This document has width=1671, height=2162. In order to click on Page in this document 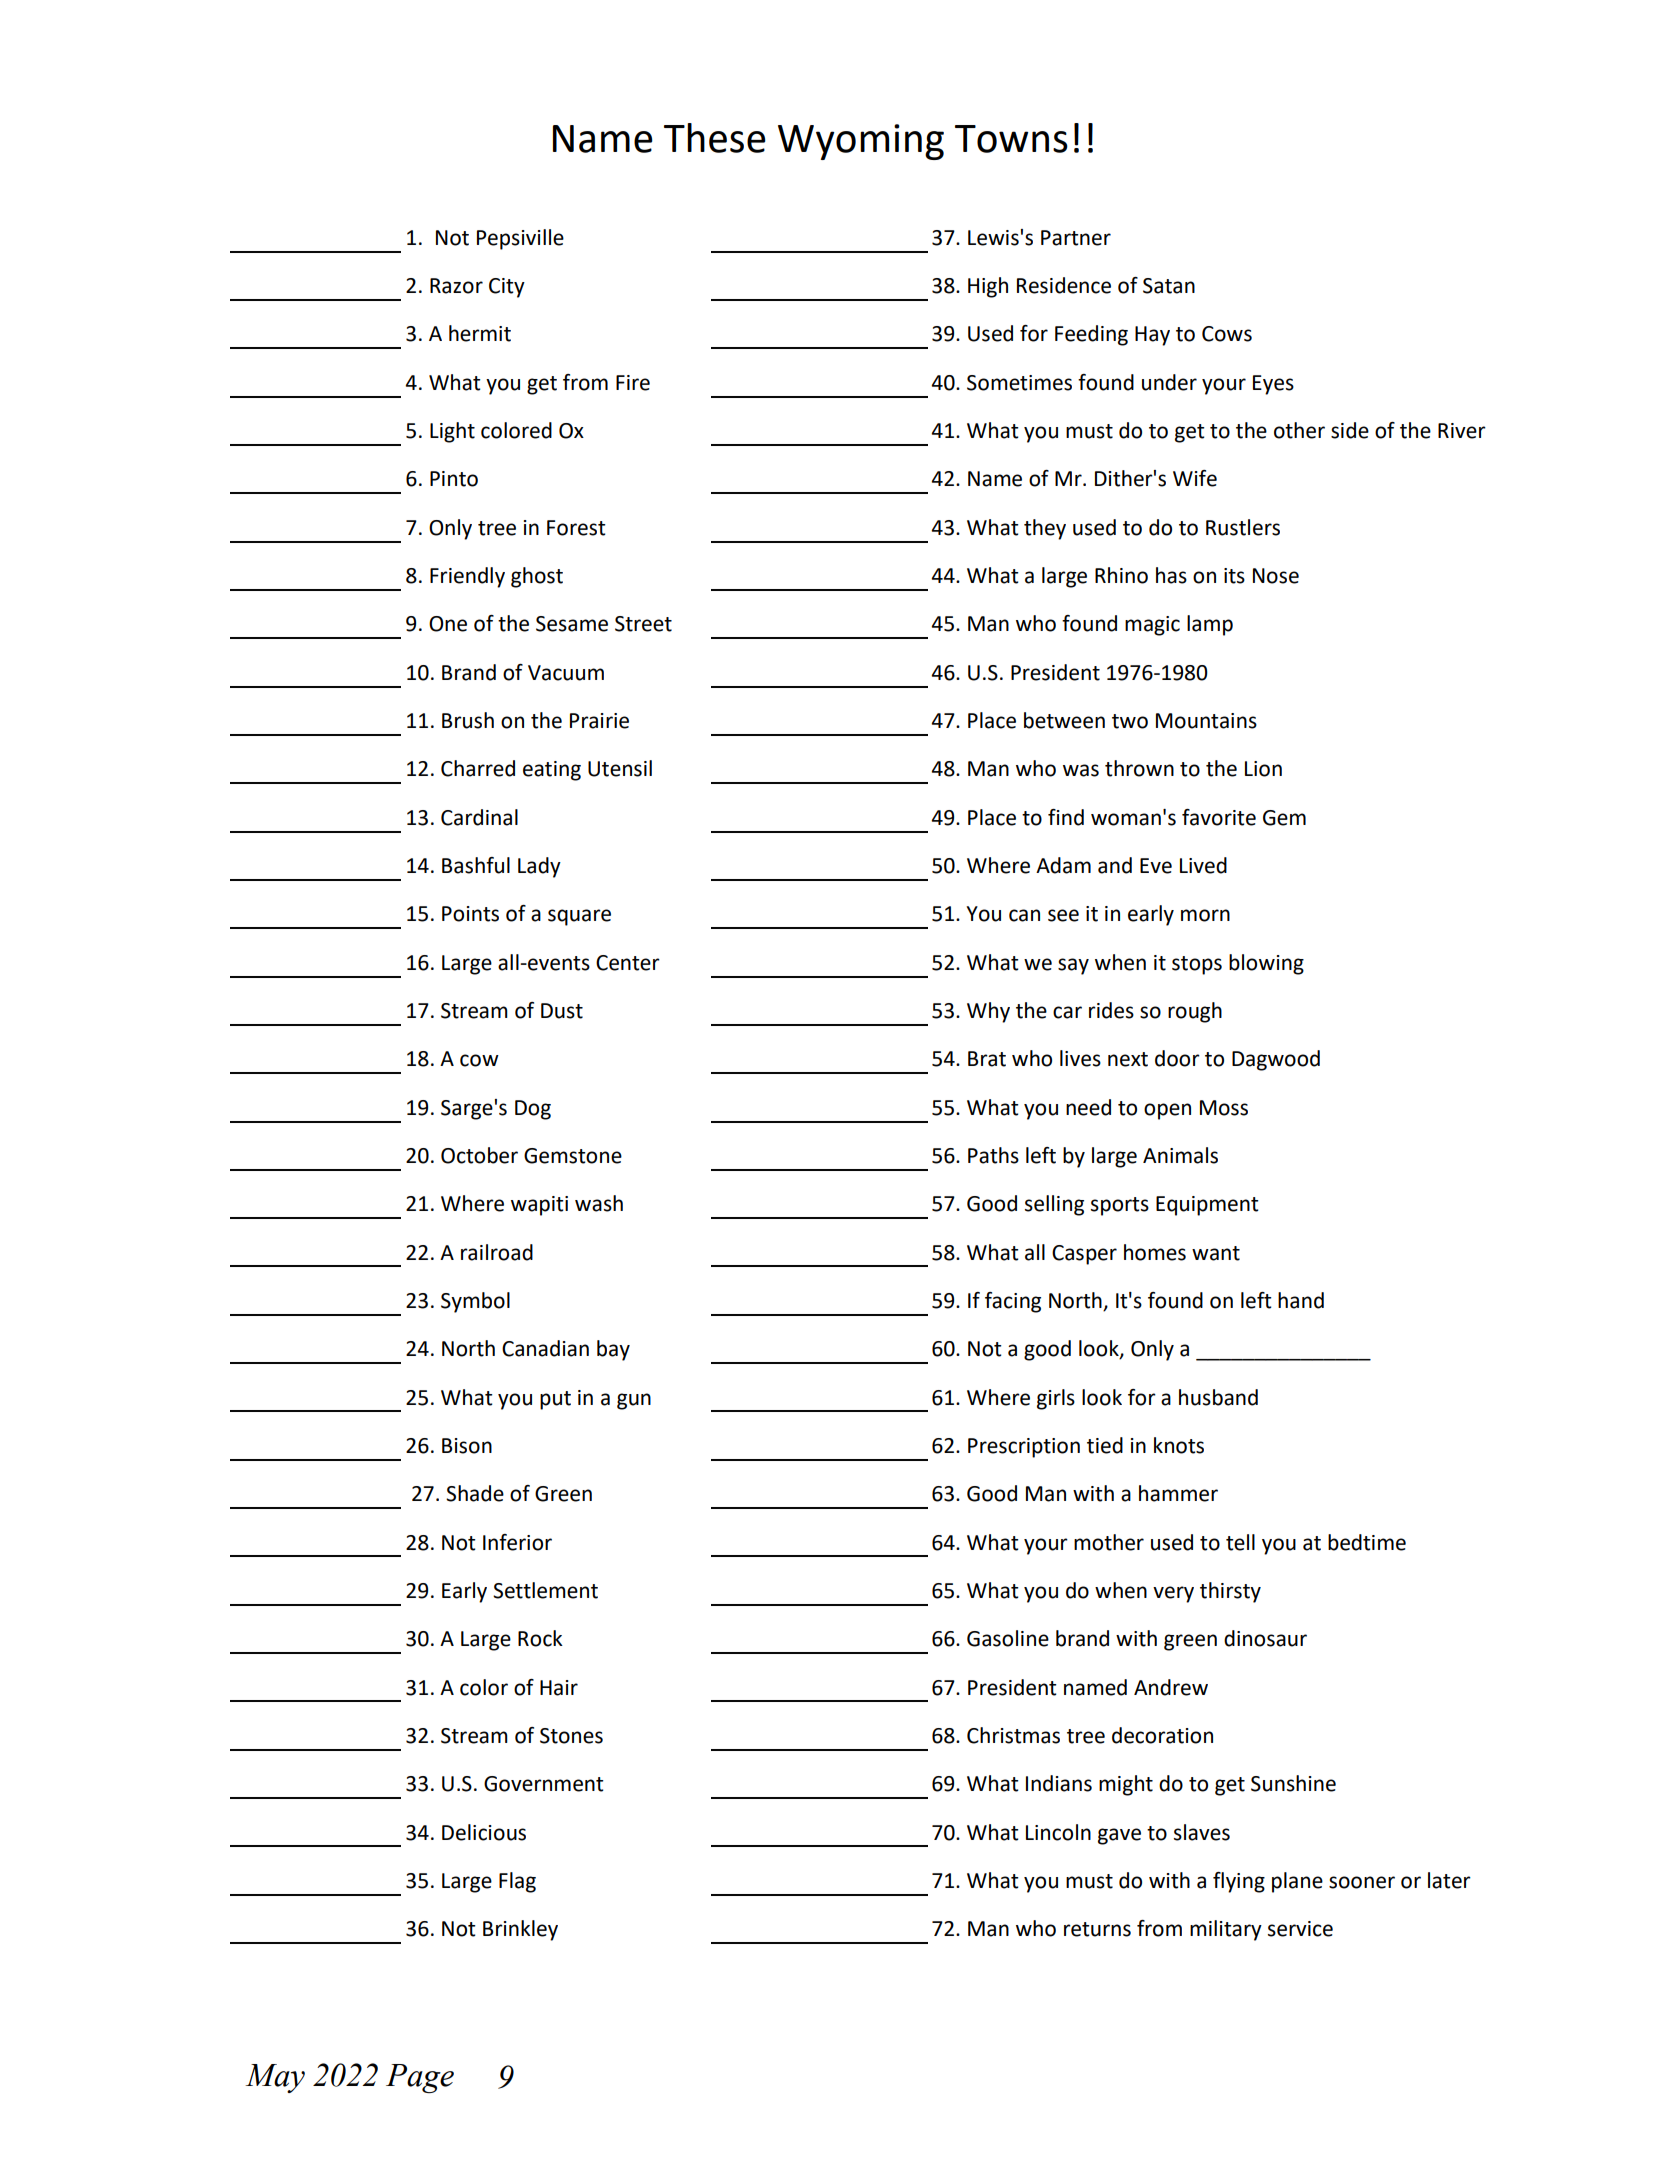, I will do `click(420, 2078)`.
